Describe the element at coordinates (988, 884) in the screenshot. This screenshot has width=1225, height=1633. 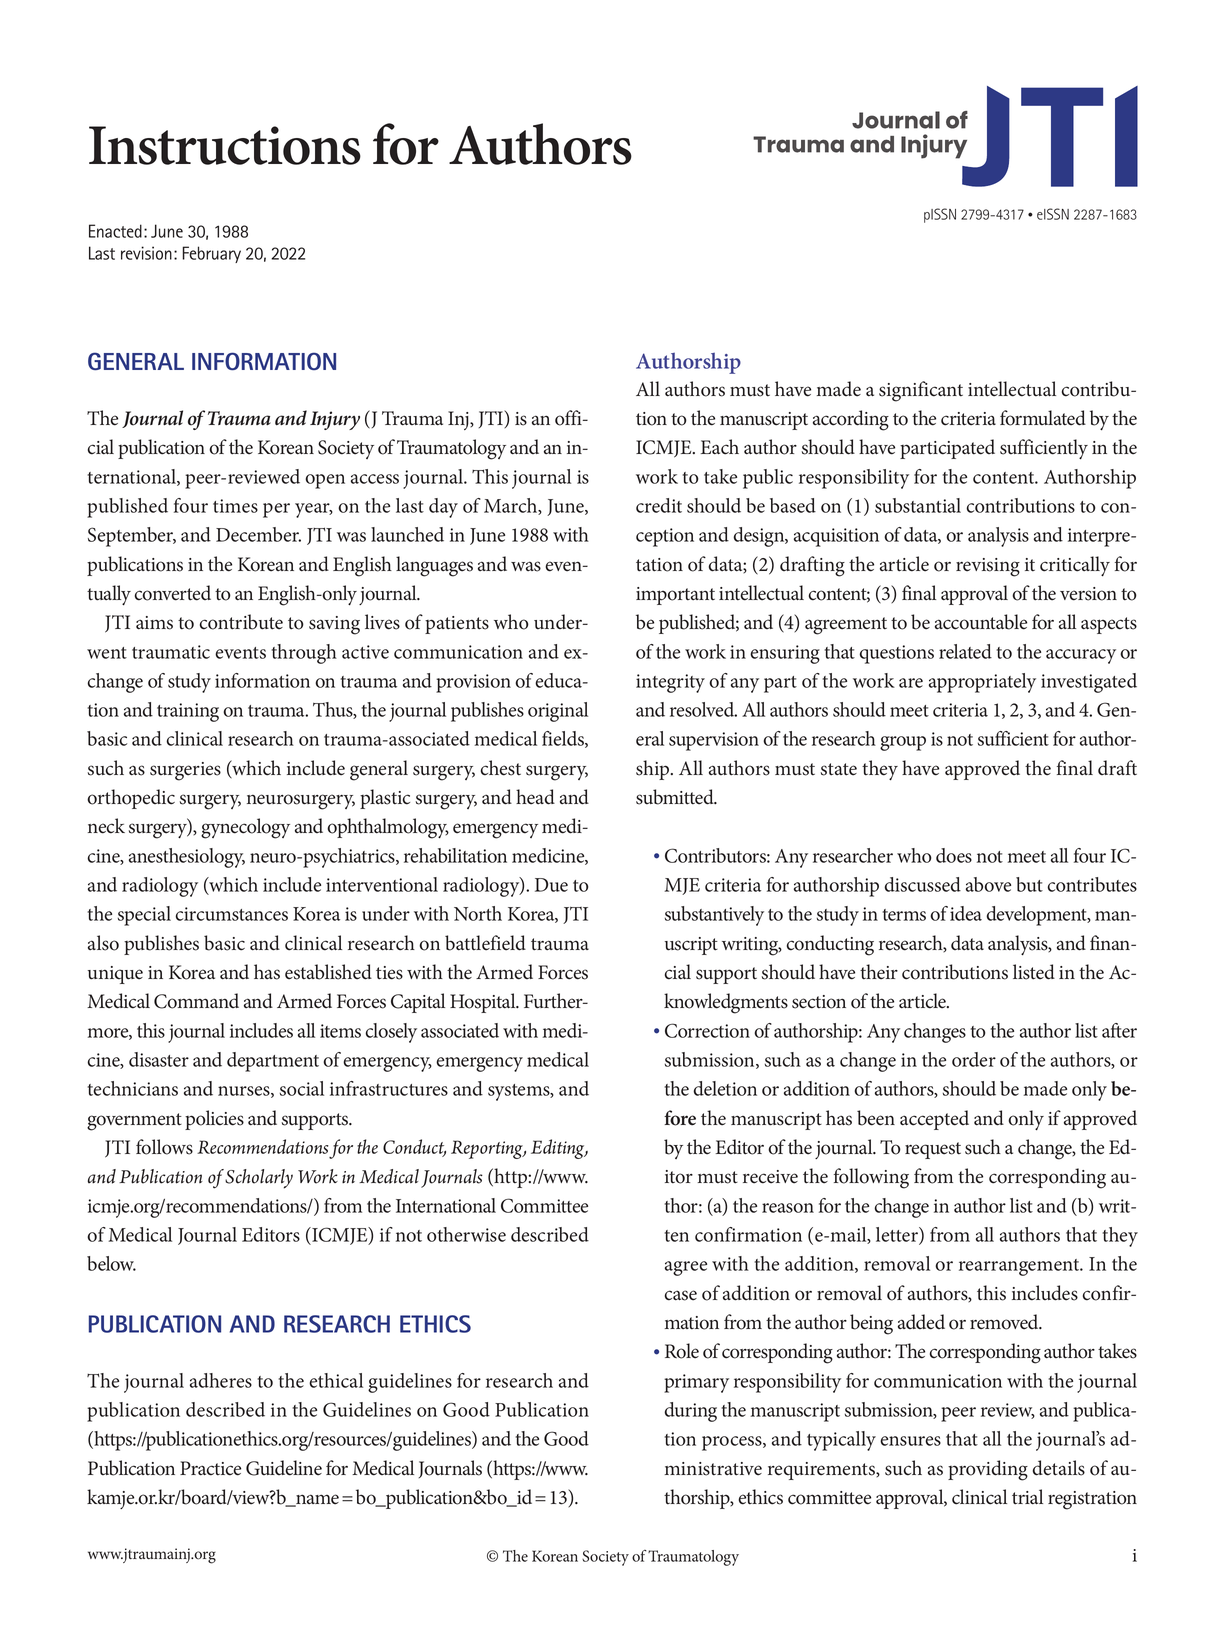
I see `above` at that location.
